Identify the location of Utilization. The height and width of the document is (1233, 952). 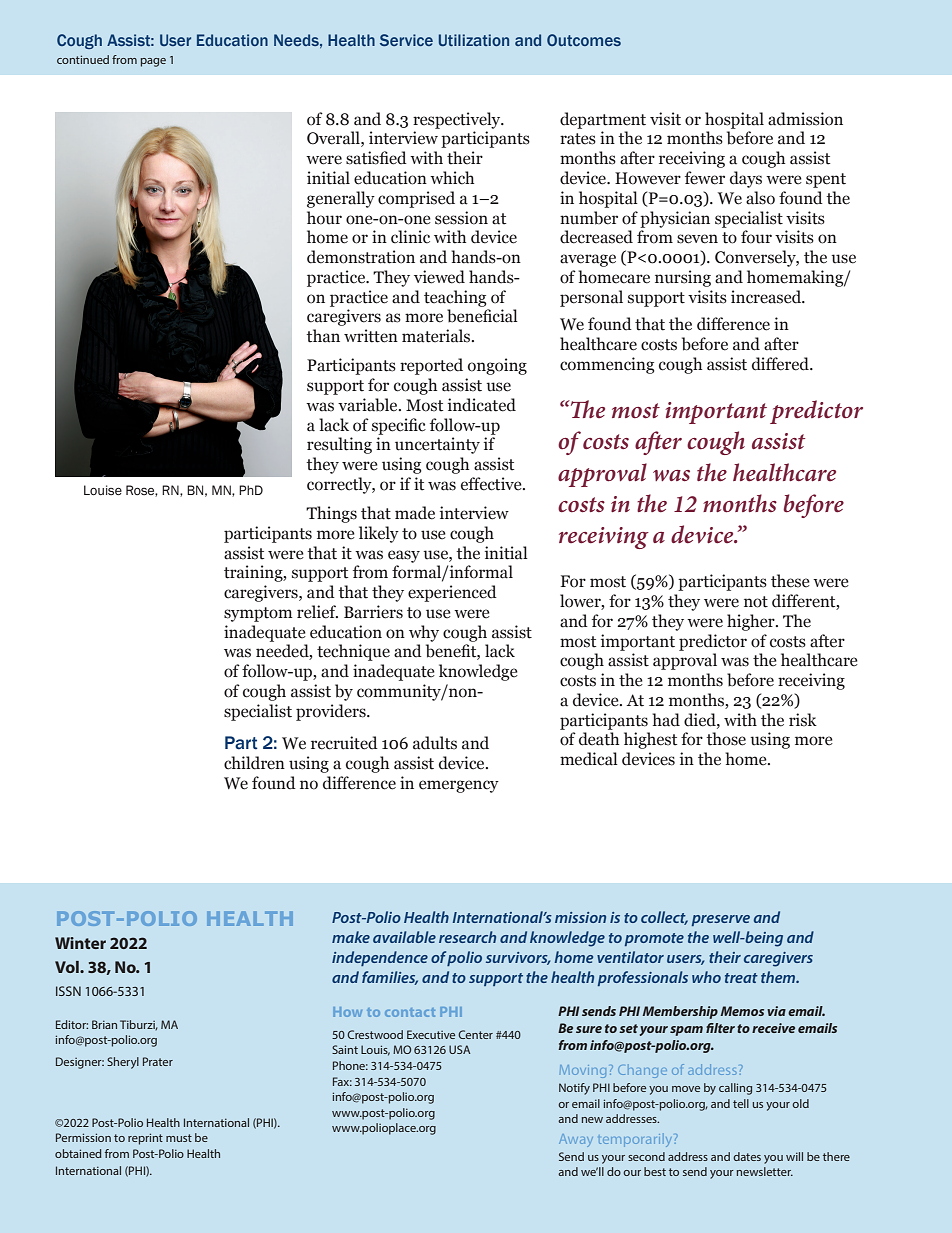
(474, 40).
